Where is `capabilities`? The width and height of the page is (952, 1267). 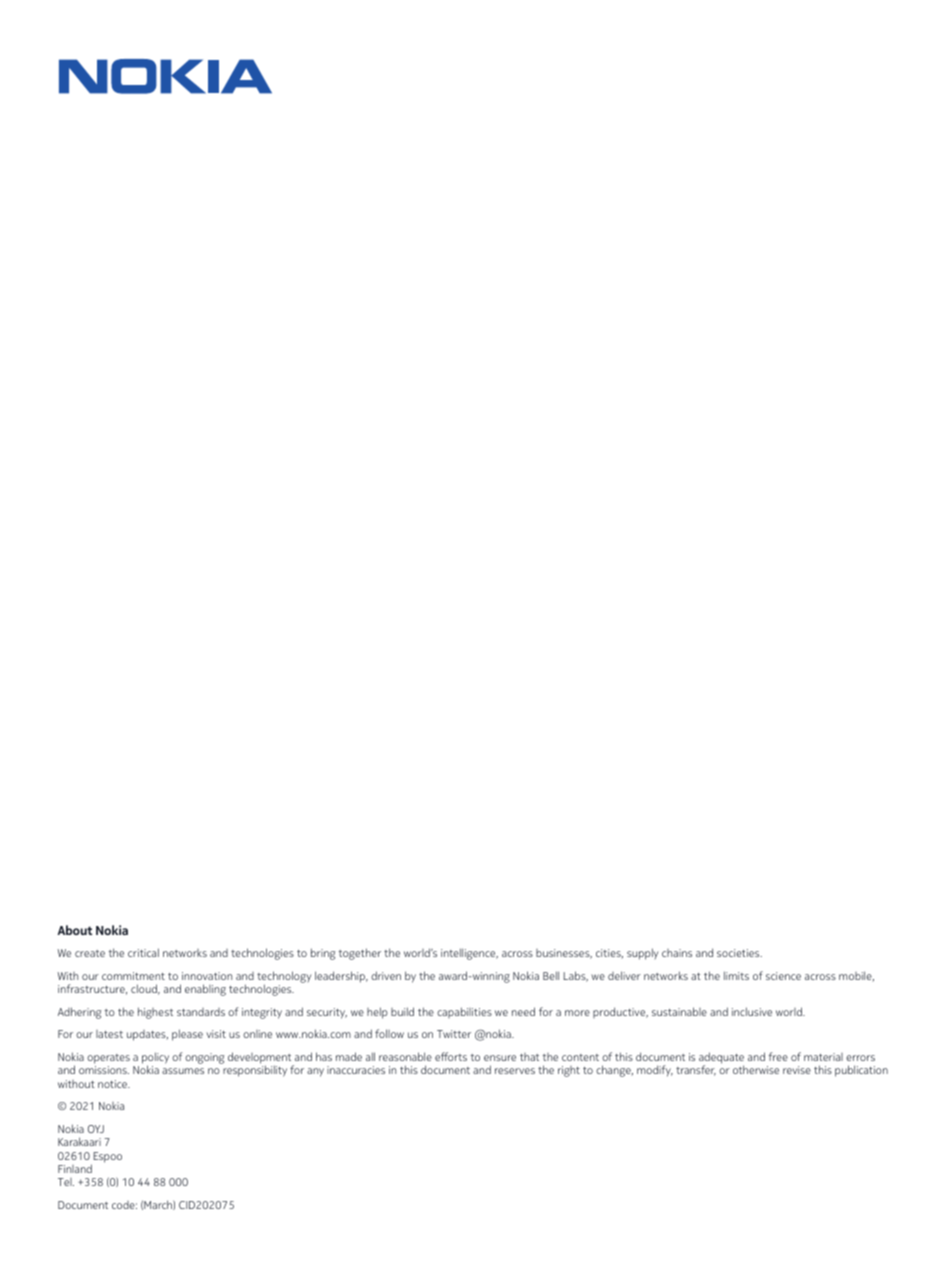
capabilities is located at coordinates (464, 1012).
